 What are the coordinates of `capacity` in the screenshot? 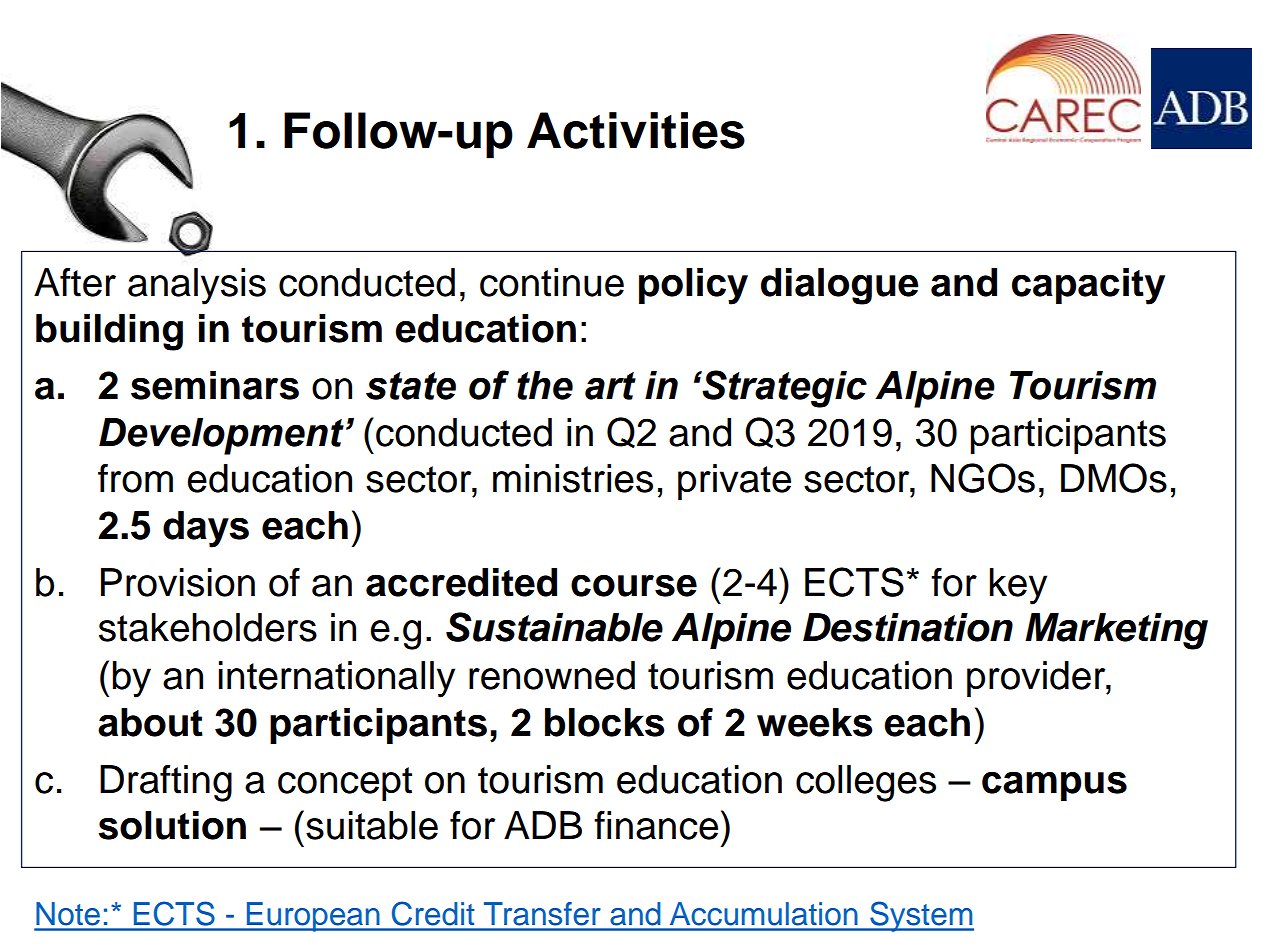 It's located at (1088, 286).
